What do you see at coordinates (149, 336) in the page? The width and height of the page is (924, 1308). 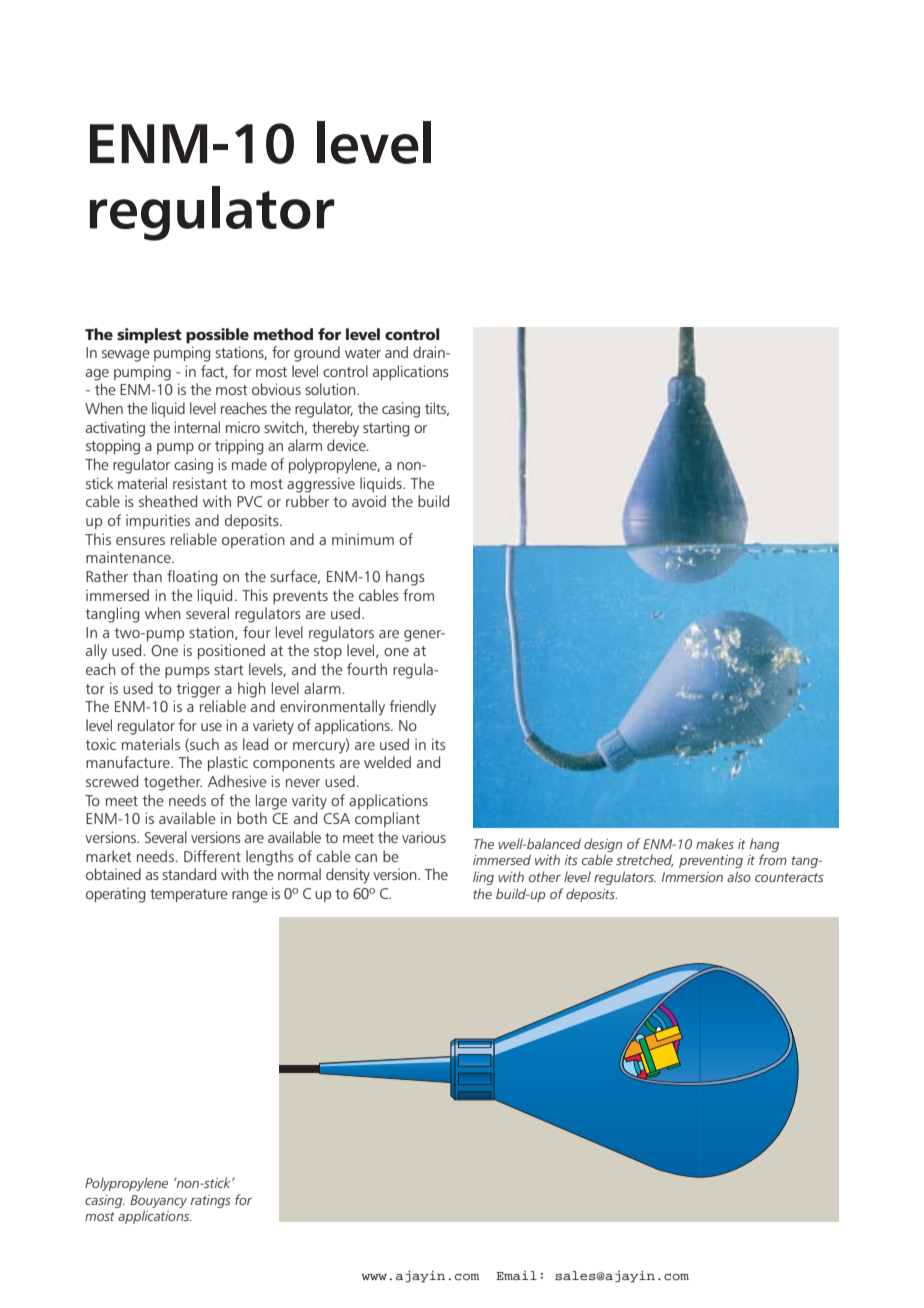 I see `simplest` at bounding box center [149, 336].
